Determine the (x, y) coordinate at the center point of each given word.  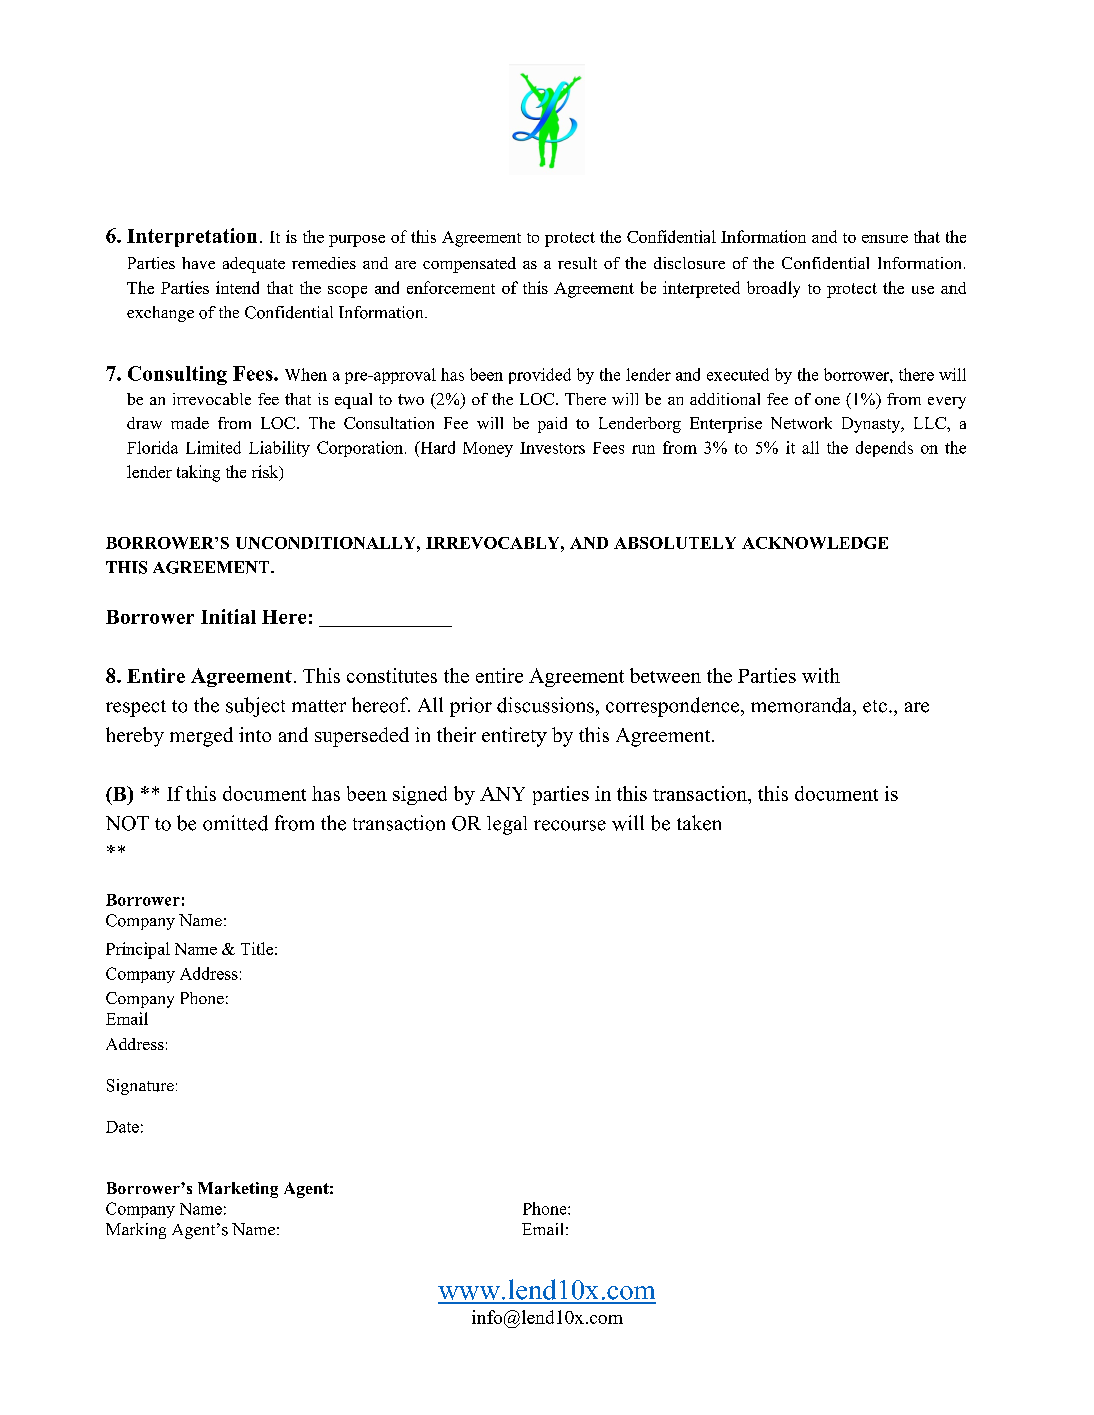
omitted (235, 823)
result (577, 263)
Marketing (238, 1190)
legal (507, 825)
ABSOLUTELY (675, 543)
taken (699, 823)
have (198, 263)
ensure (885, 239)
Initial (228, 616)
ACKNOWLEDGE (815, 543)
